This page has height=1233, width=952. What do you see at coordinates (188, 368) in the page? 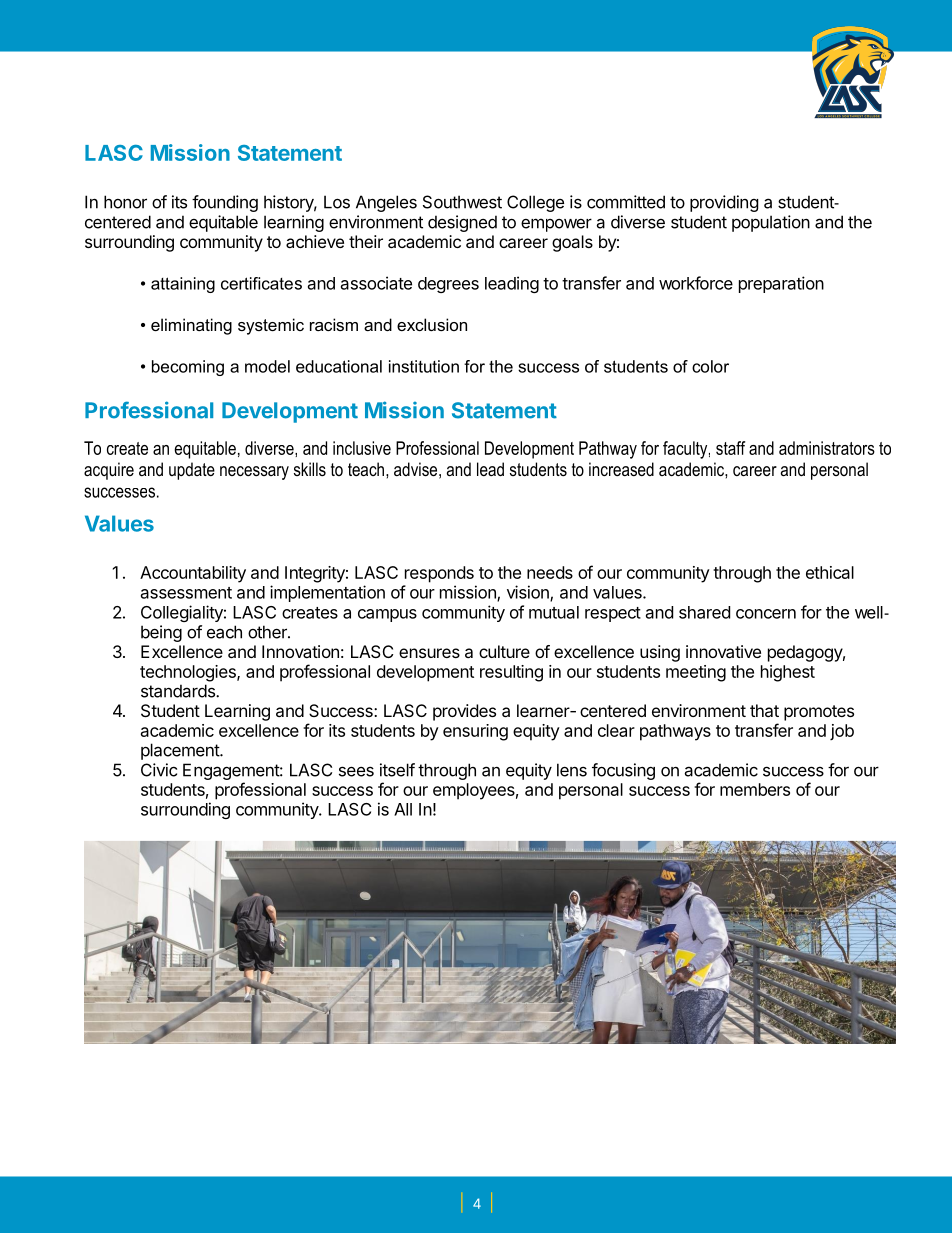
I see `becoming` at bounding box center [188, 368].
